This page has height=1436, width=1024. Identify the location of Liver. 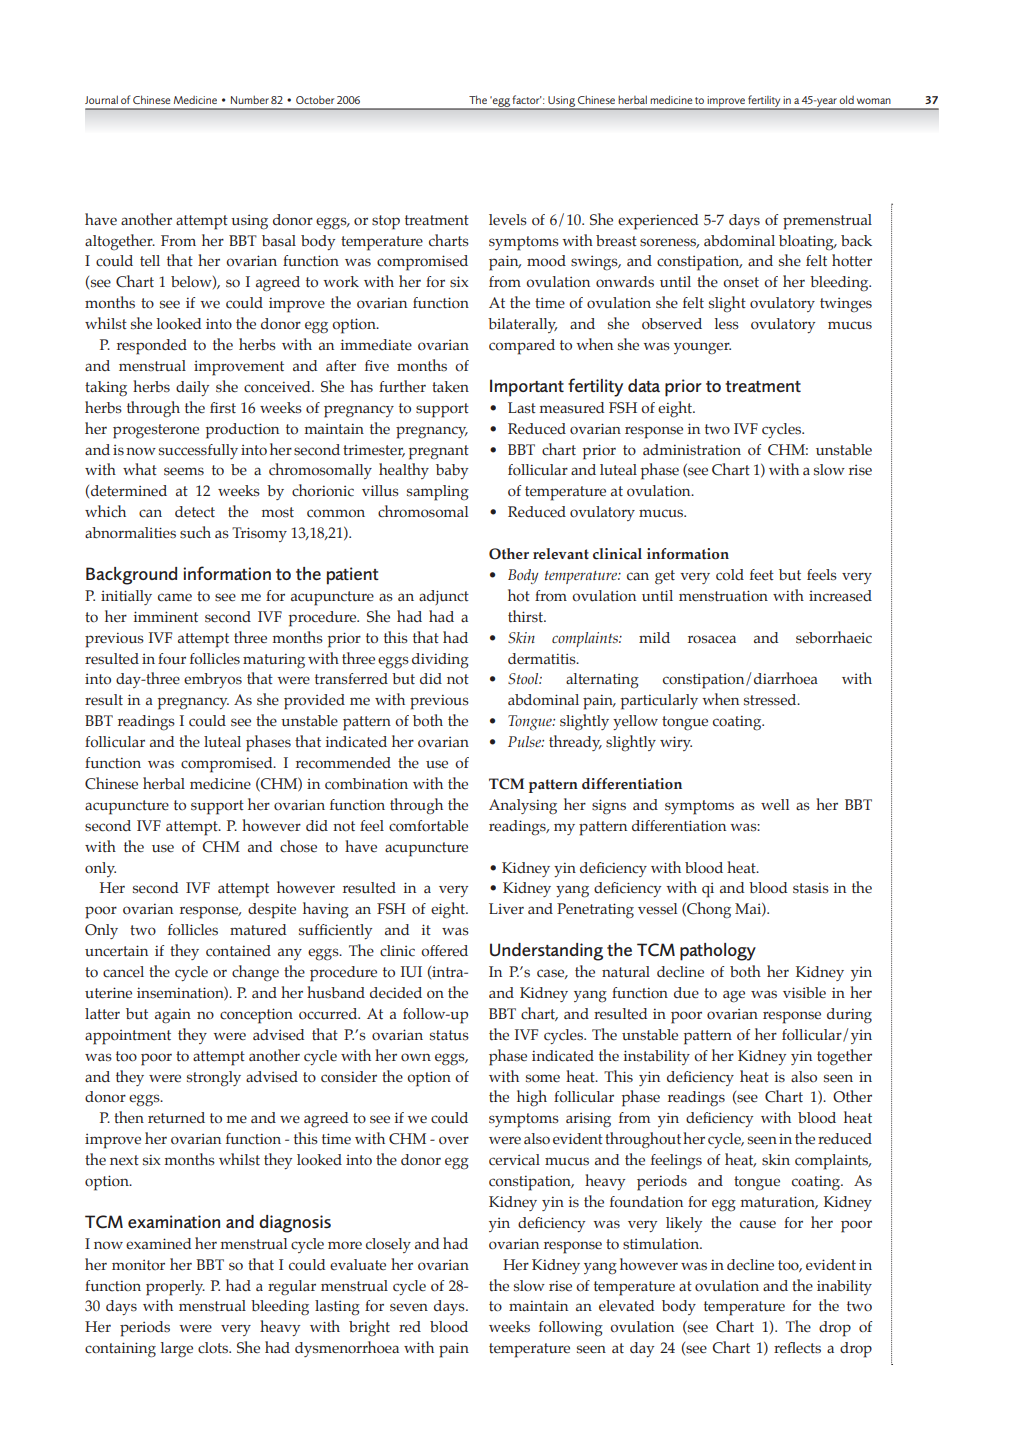
(506, 909).
